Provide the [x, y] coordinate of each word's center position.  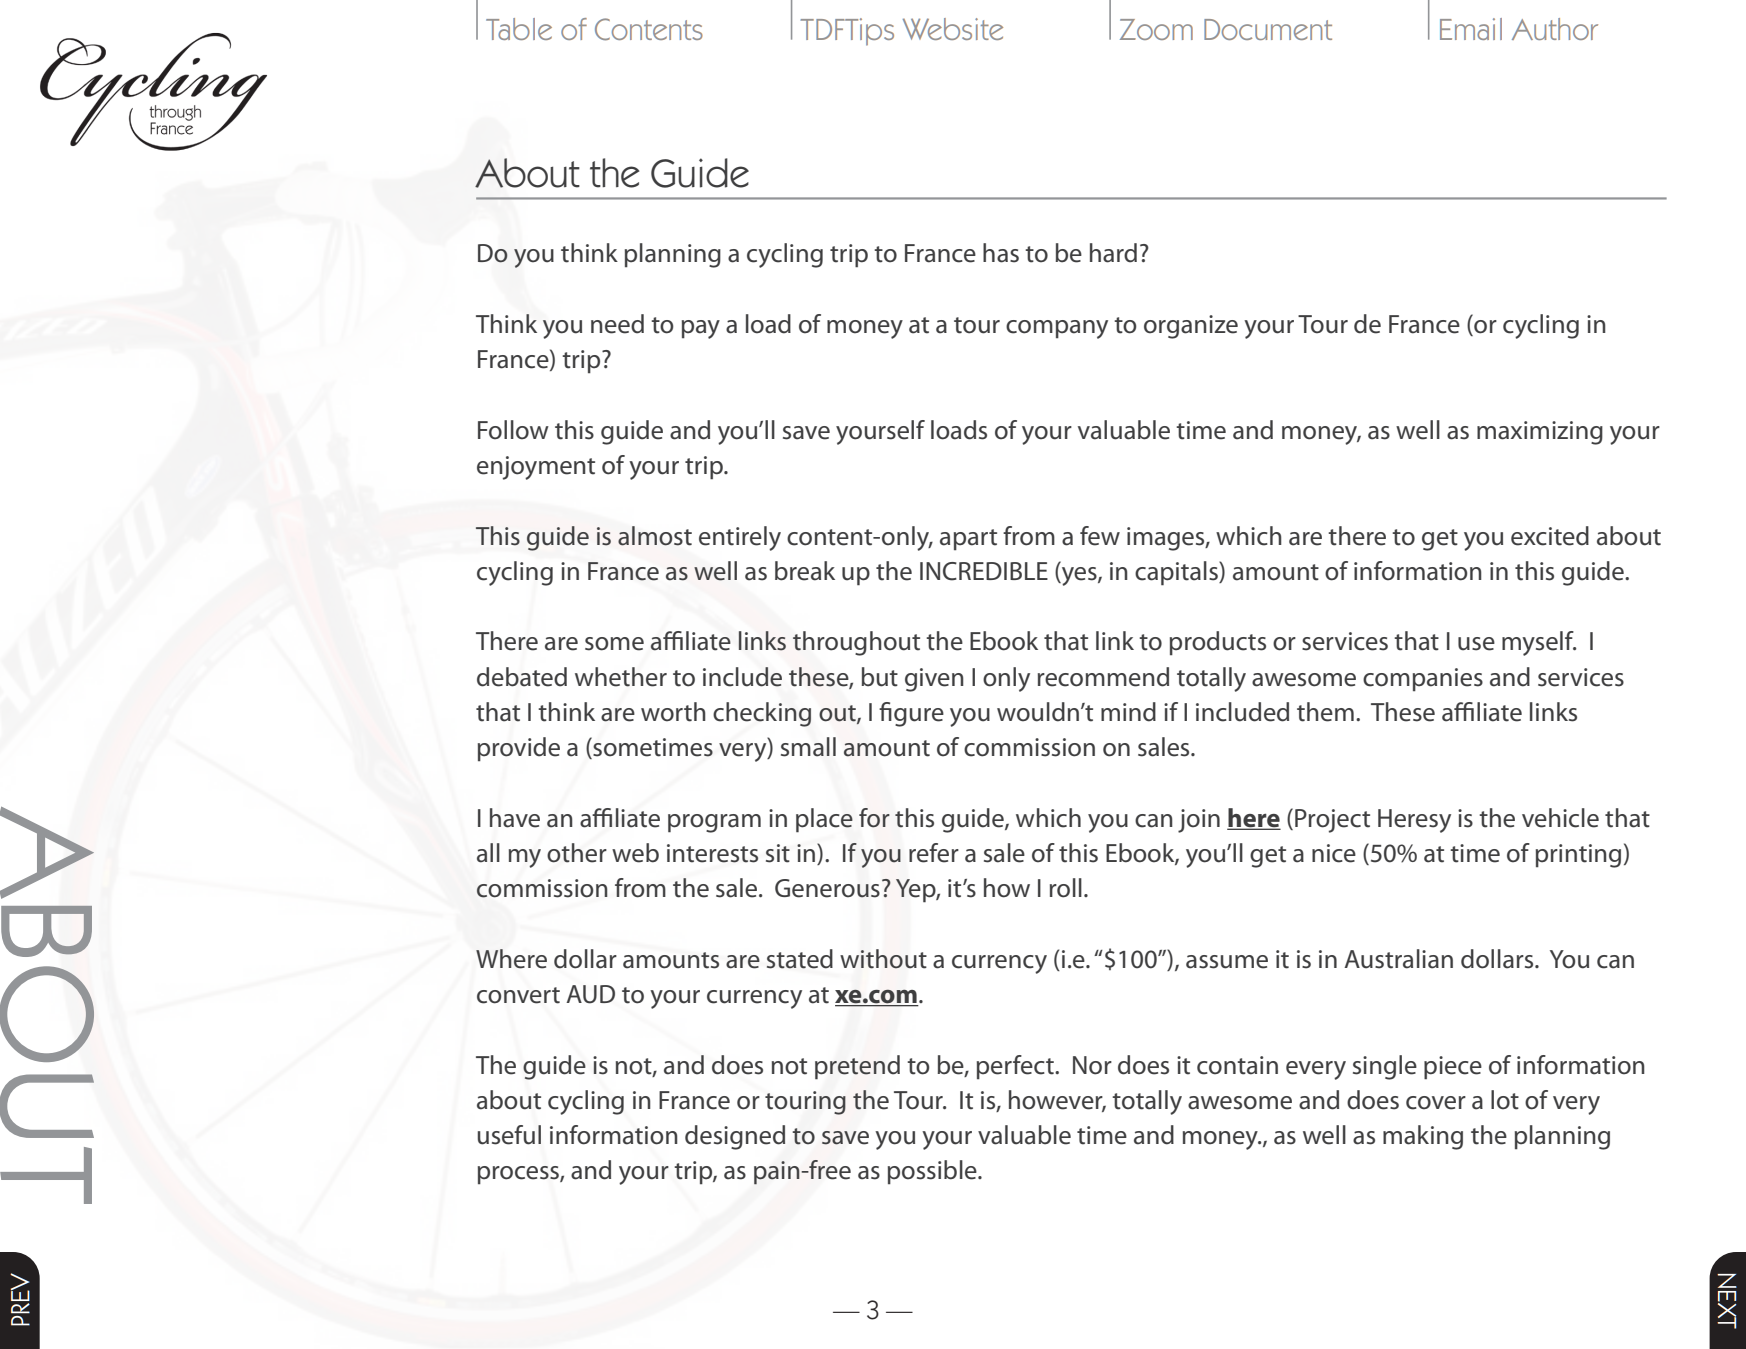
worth [673, 712]
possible [933, 1172]
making [1423, 1137]
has [1001, 253]
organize [1191, 327]
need [617, 324]
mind [1128, 712]
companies [1423, 680]
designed [735, 1137]
